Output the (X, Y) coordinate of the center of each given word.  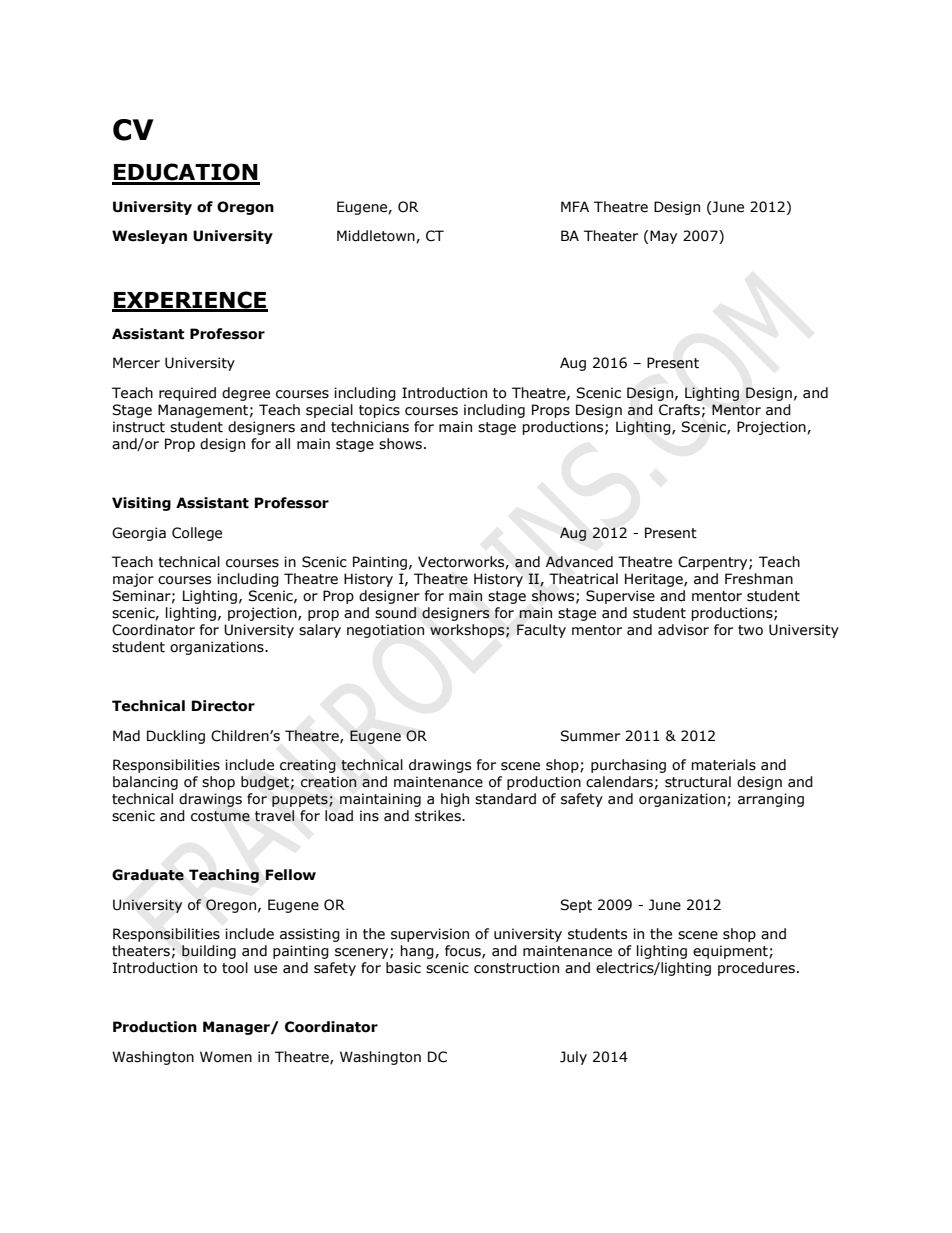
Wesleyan (149, 237)
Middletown (377, 236)
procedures (756, 969)
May (663, 237)
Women (226, 1057)
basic (403, 968)
